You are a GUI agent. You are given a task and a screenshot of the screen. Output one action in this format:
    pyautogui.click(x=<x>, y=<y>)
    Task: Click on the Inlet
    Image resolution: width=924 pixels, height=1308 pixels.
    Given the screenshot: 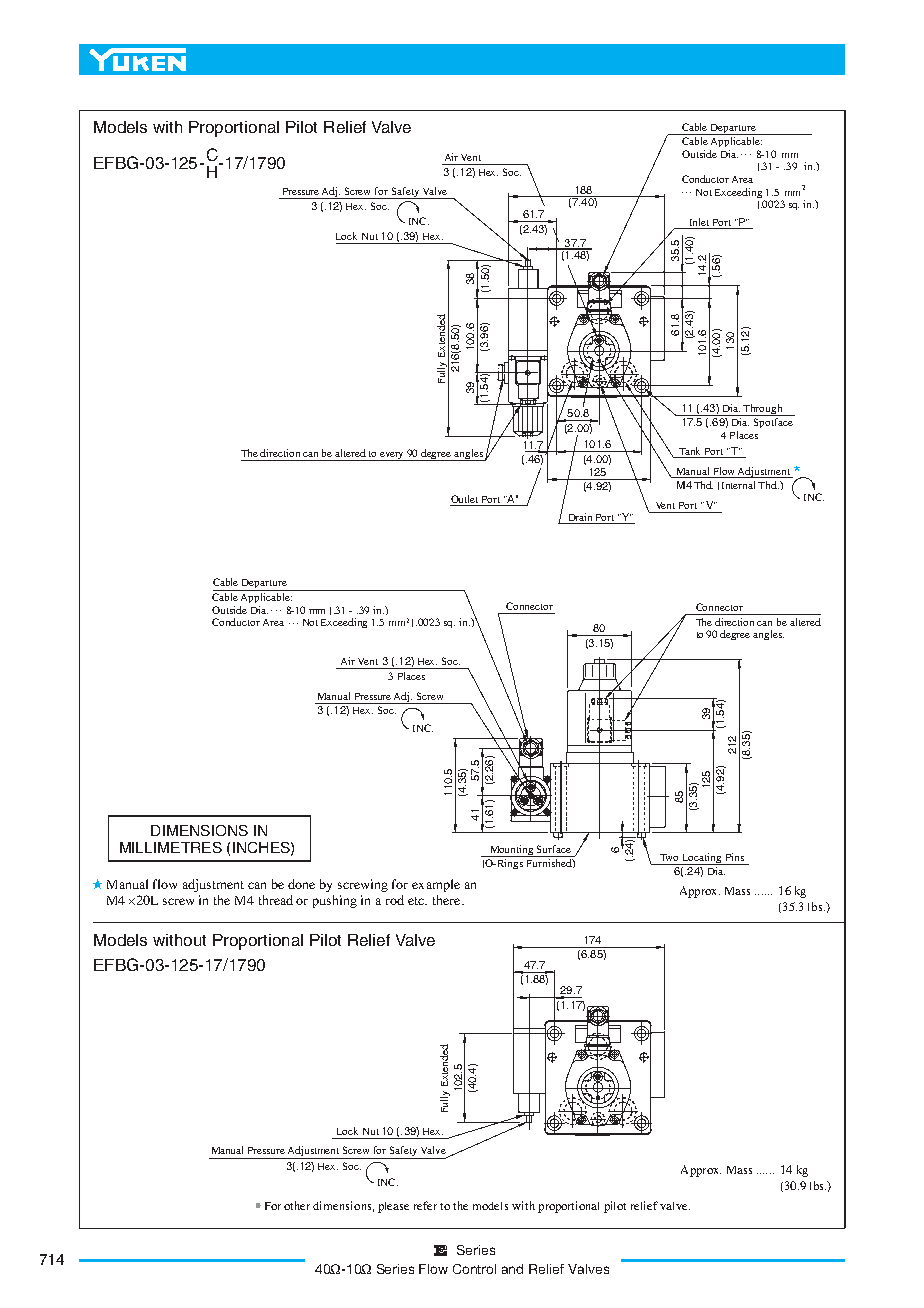 What is the action you would take?
    pyautogui.click(x=698, y=223)
